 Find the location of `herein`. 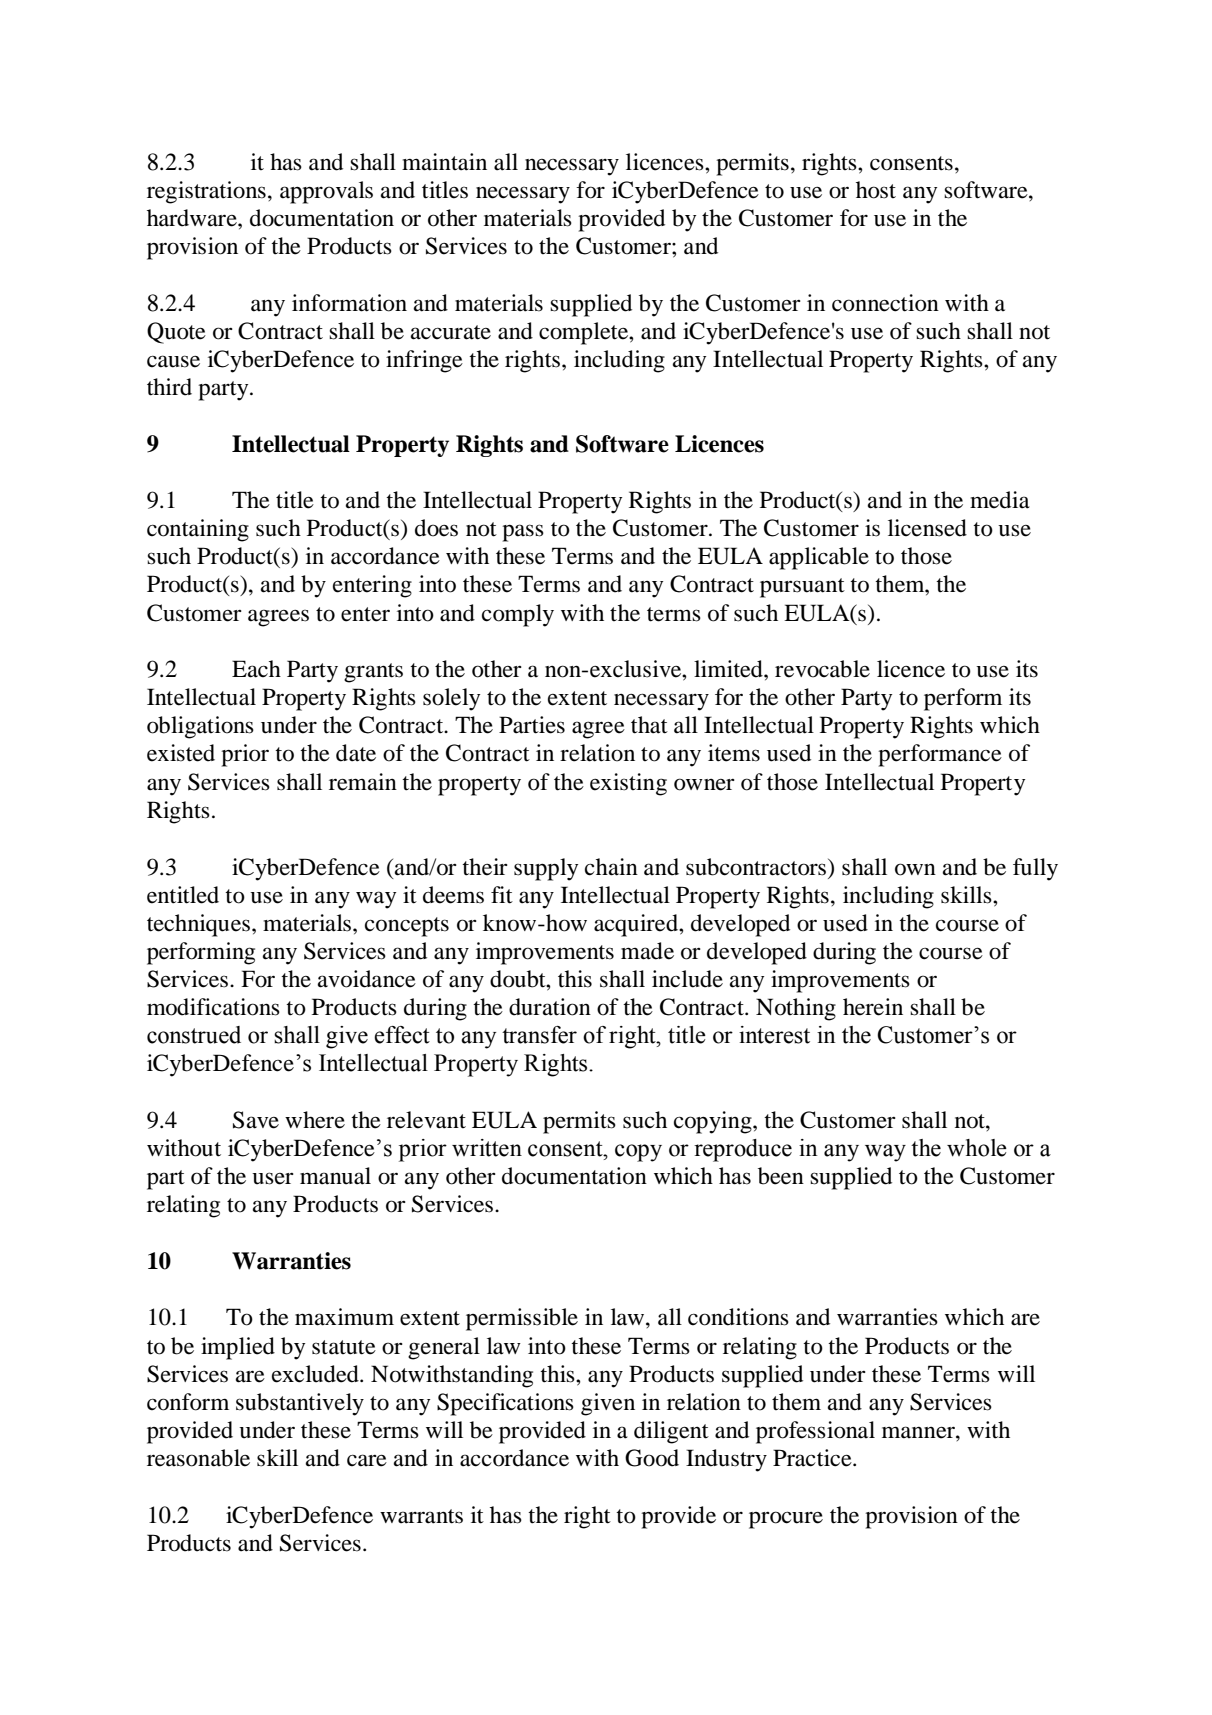

herein is located at coordinates (873, 1007).
